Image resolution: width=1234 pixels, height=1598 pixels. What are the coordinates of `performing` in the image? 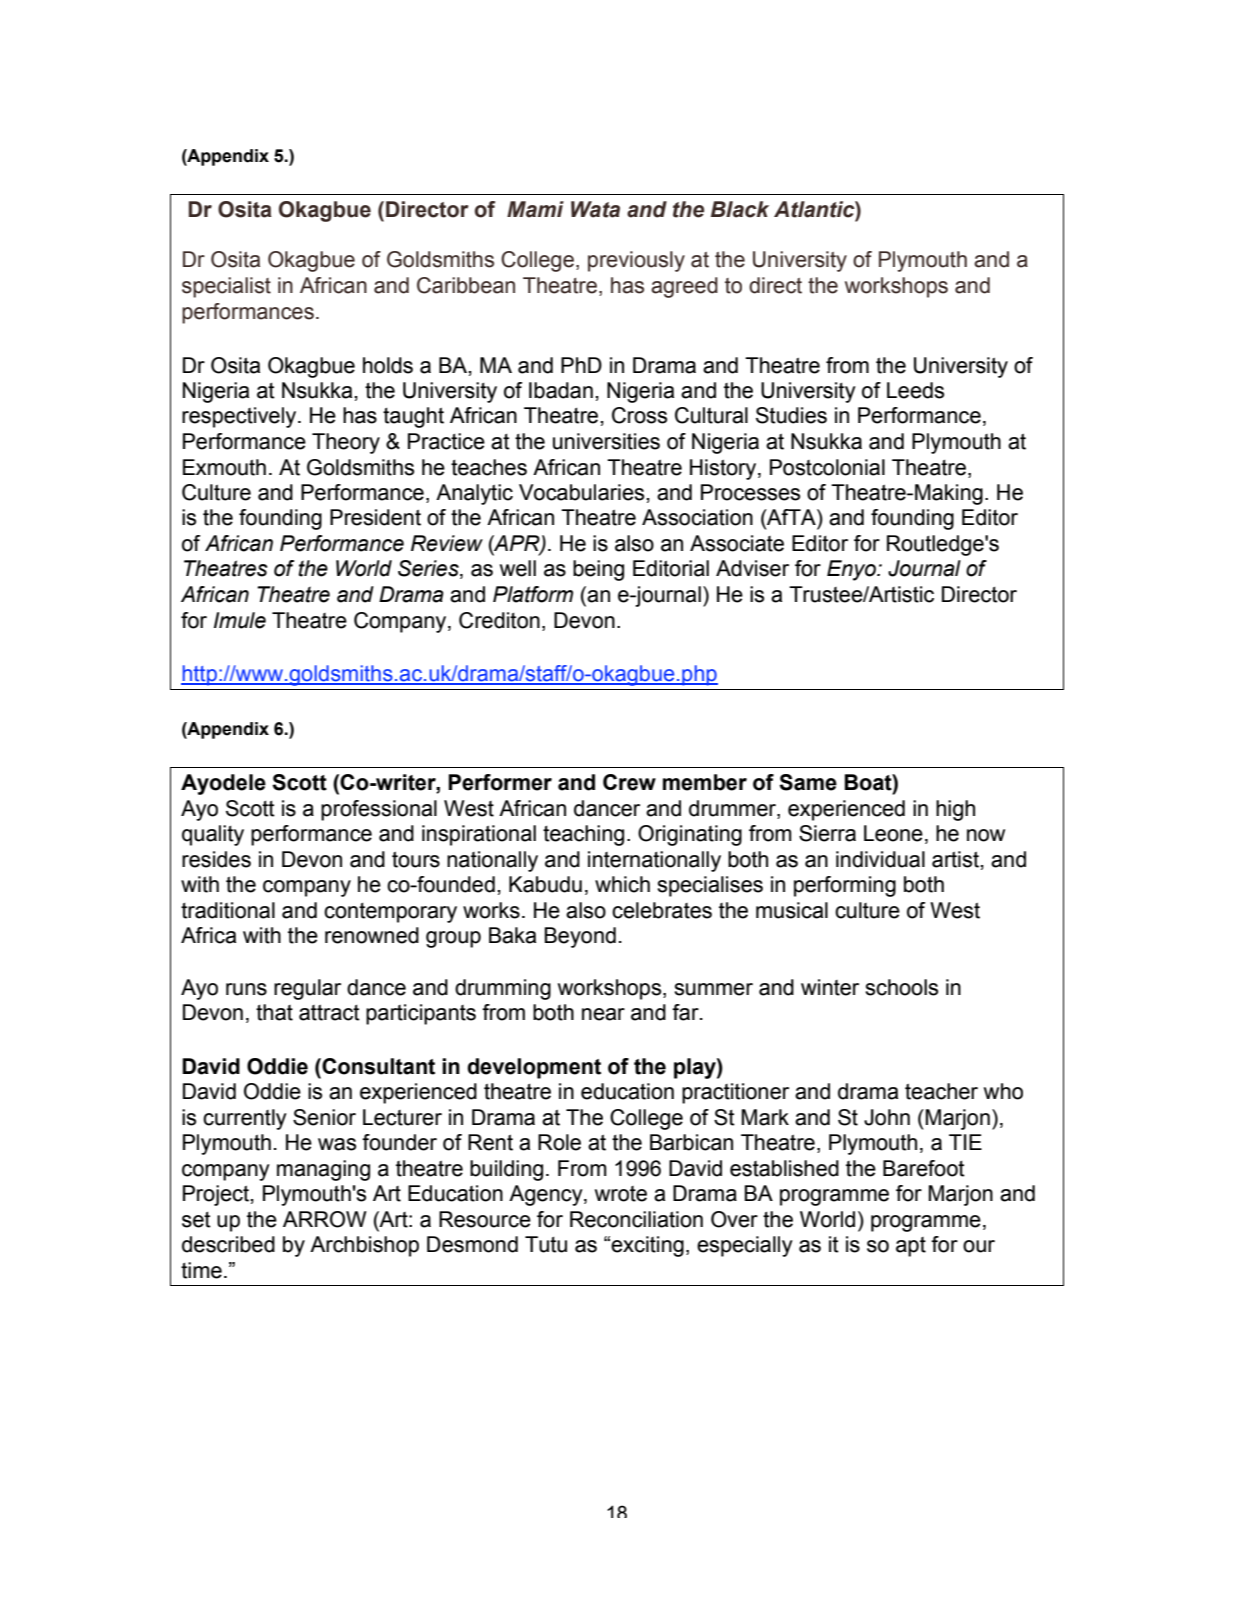 It's located at (845, 886).
